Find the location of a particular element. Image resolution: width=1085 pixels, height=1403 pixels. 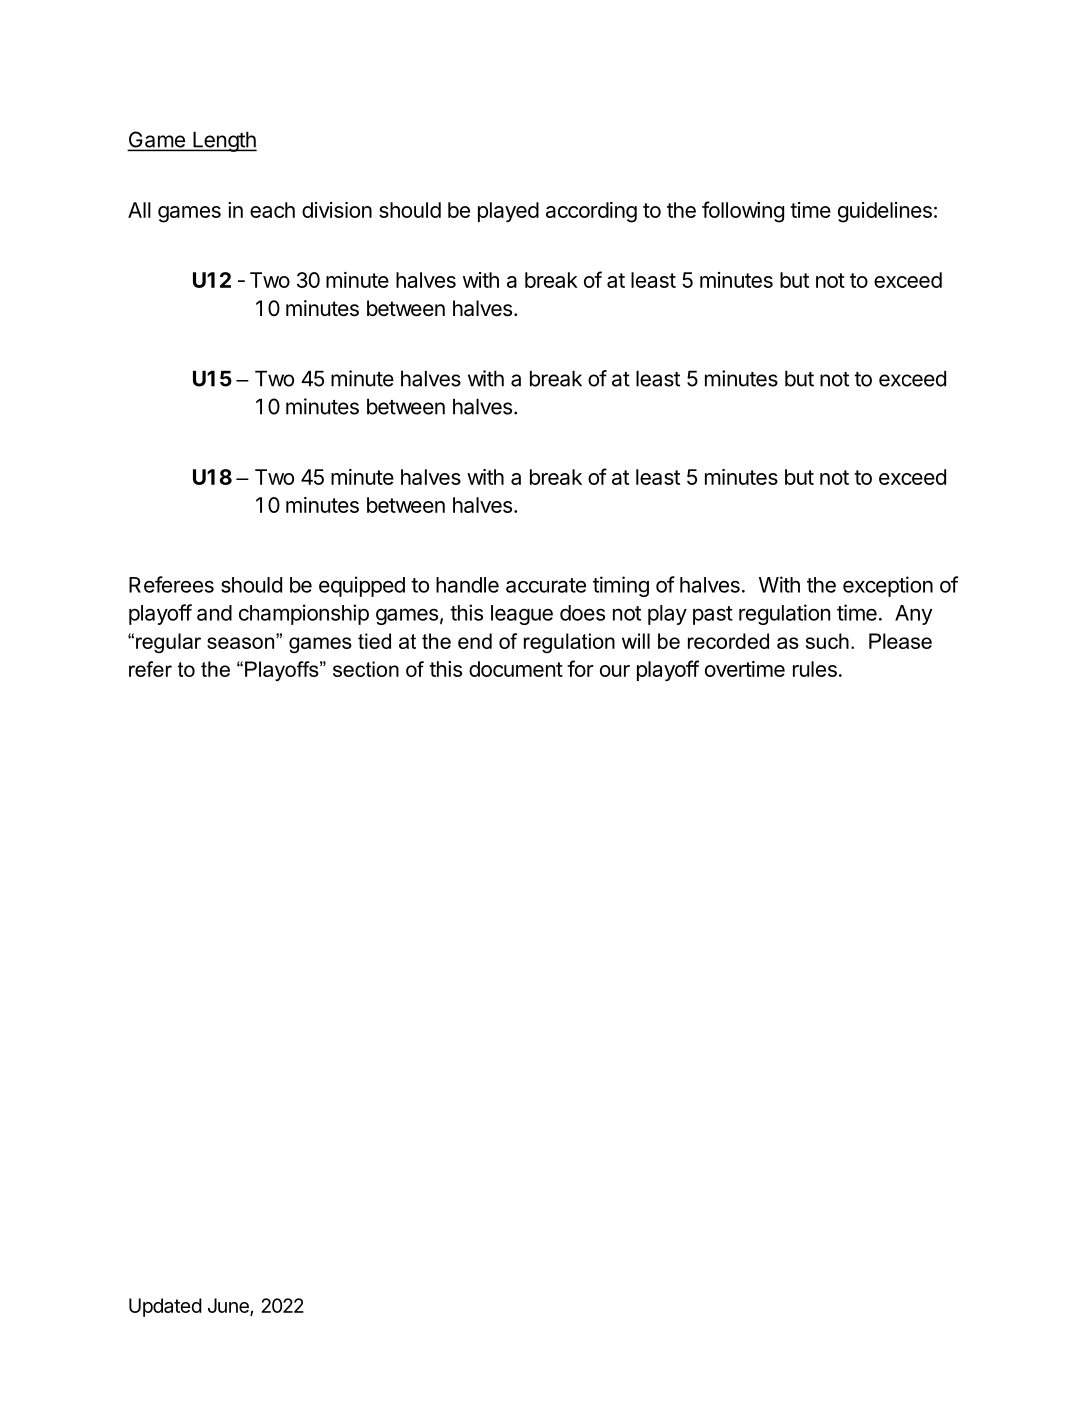

following is located at coordinates (743, 212).
